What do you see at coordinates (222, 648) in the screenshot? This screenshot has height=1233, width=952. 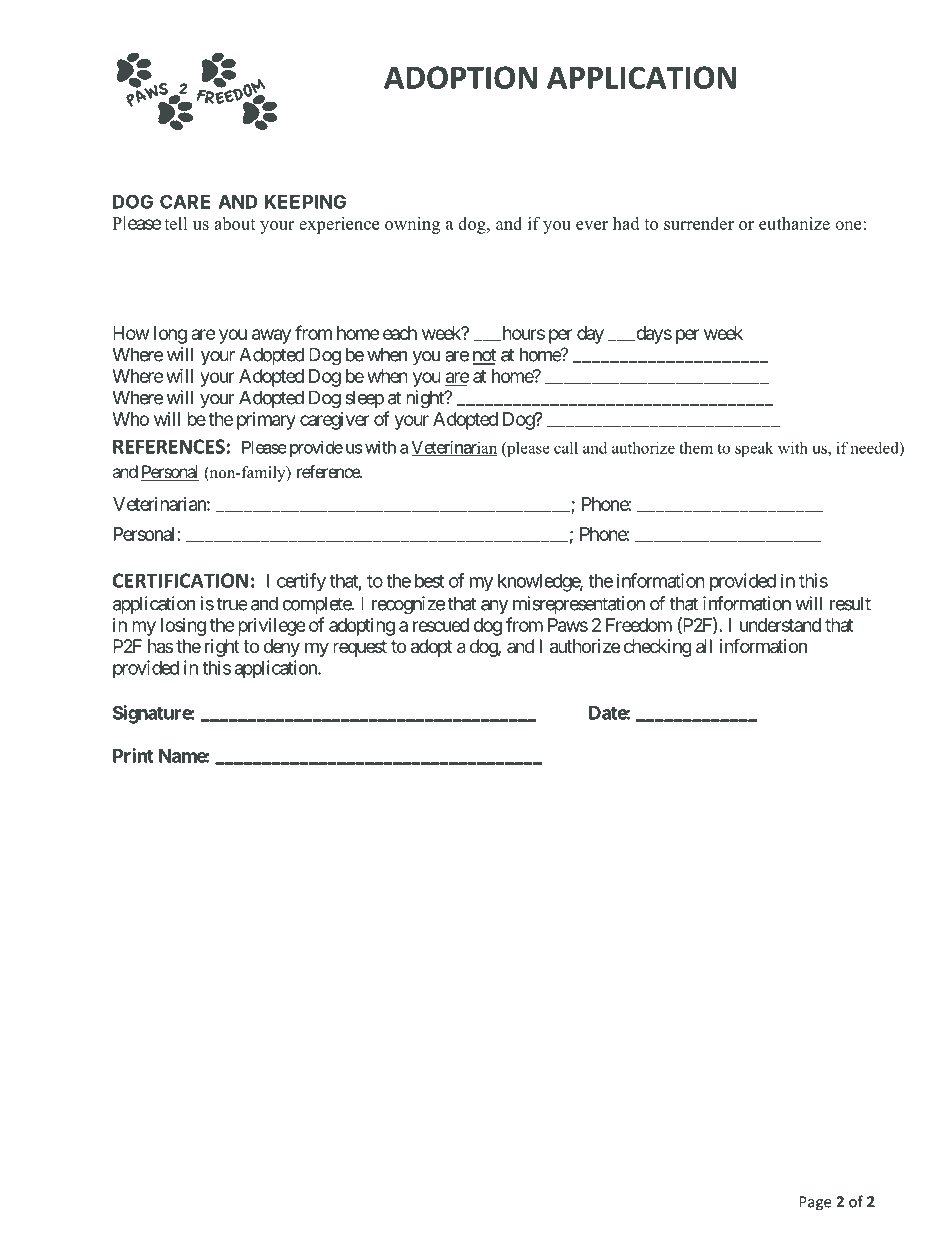 I see `right` at bounding box center [222, 648].
